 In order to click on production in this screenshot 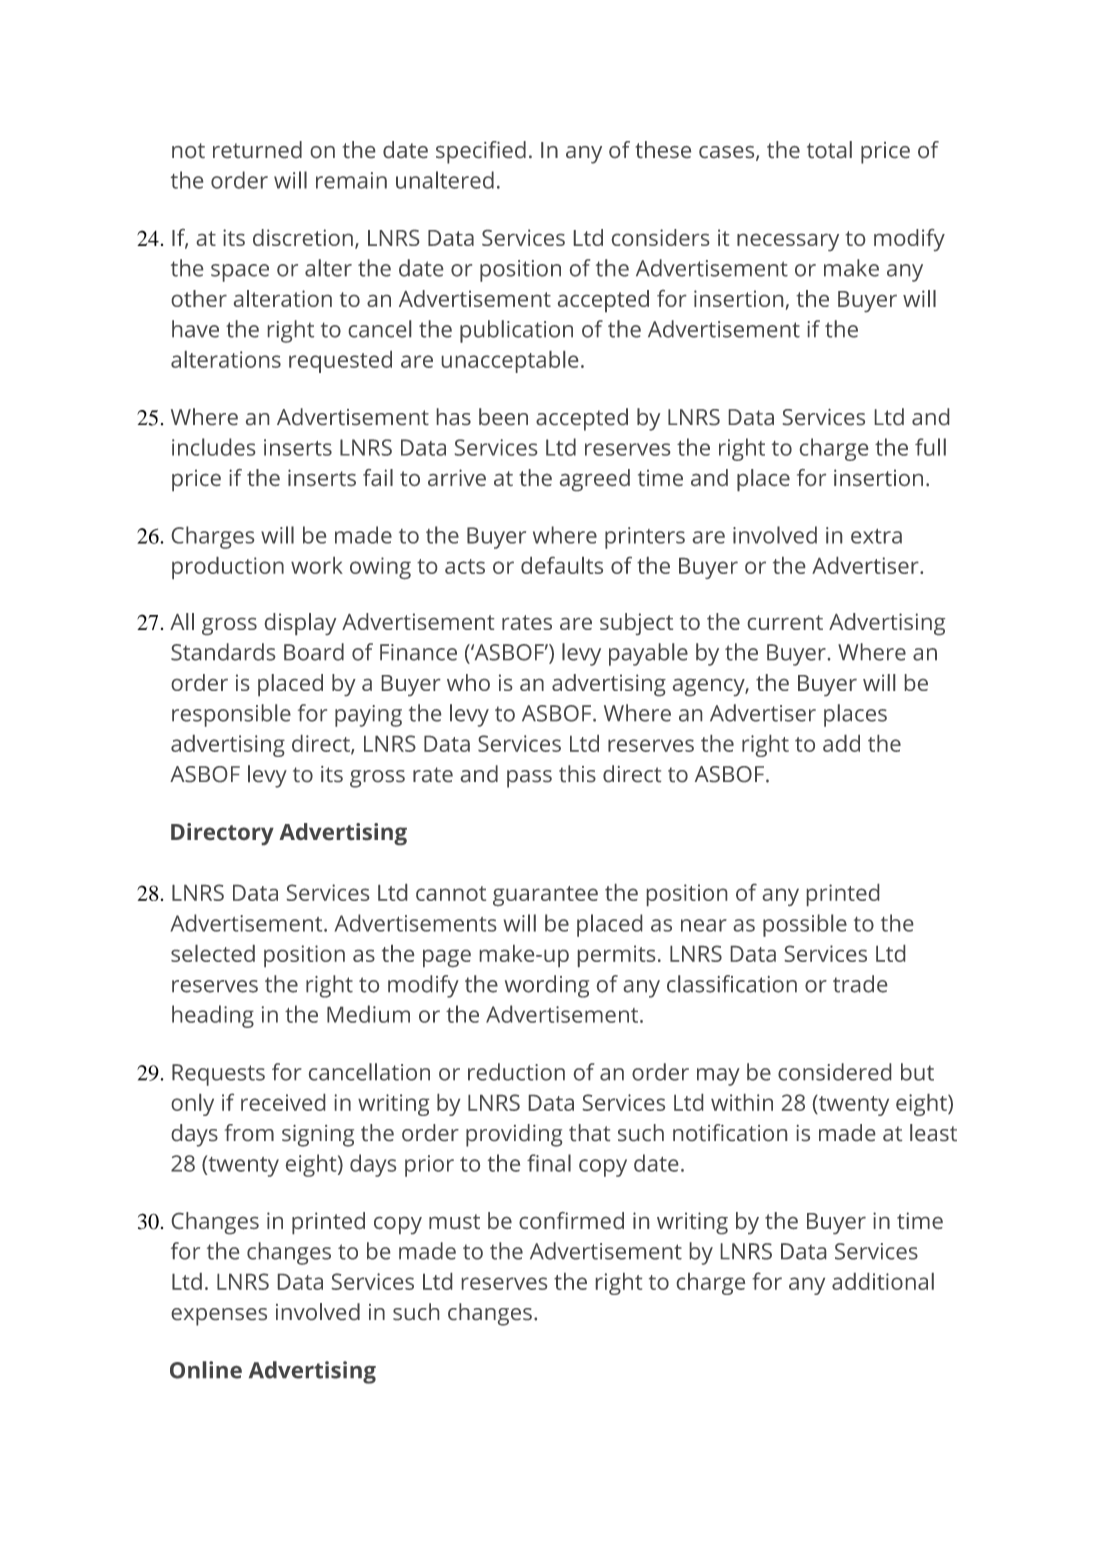, I will do `click(228, 568)`.
